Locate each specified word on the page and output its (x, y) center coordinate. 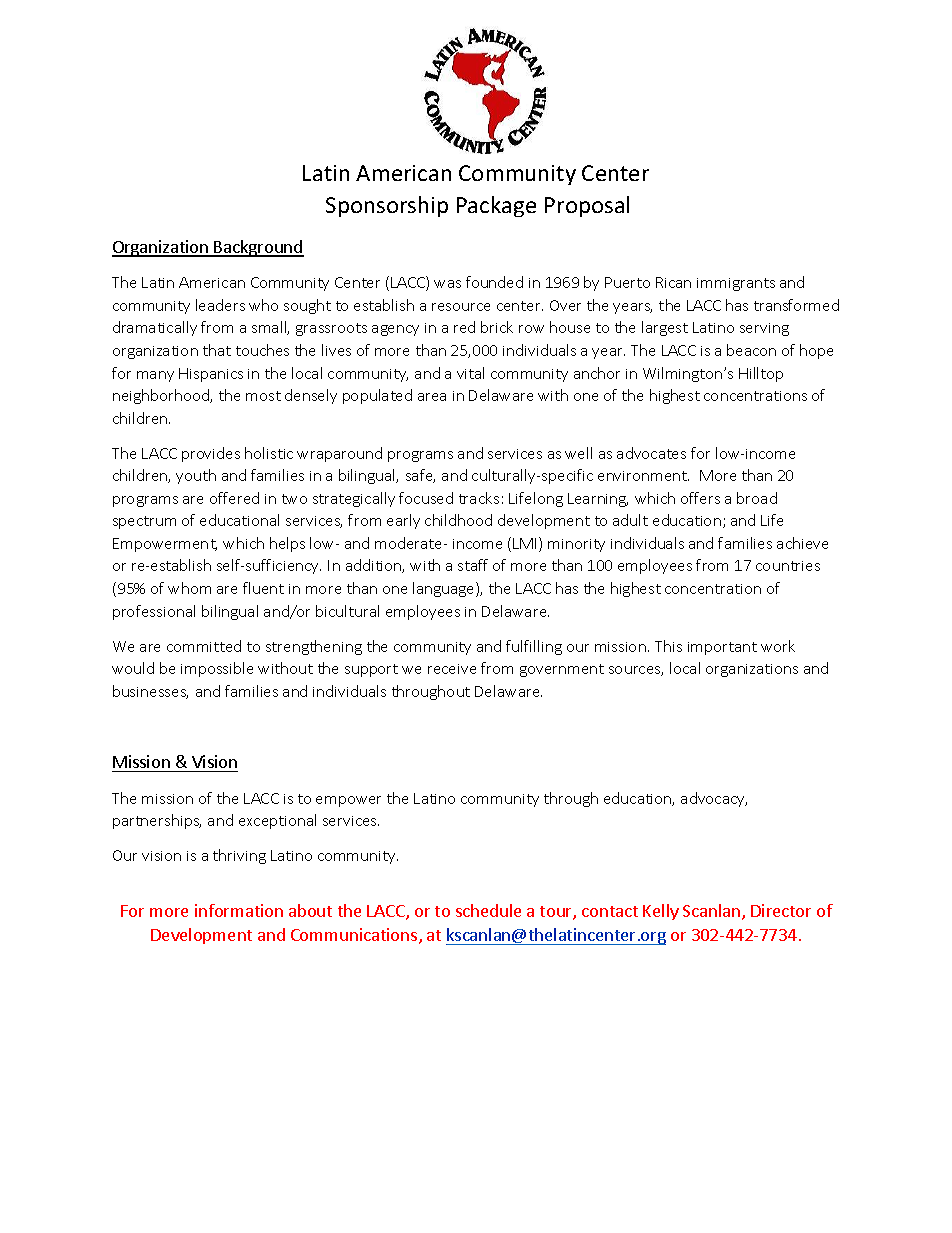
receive (452, 669)
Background (258, 248)
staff (473, 565)
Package (496, 206)
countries (788, 566)
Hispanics (211, 375)
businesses (150, 692)
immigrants (736, 284)
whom (189, 588)
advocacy (714, 799)
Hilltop (761, 374)
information (239, 910)
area (432, 397)
